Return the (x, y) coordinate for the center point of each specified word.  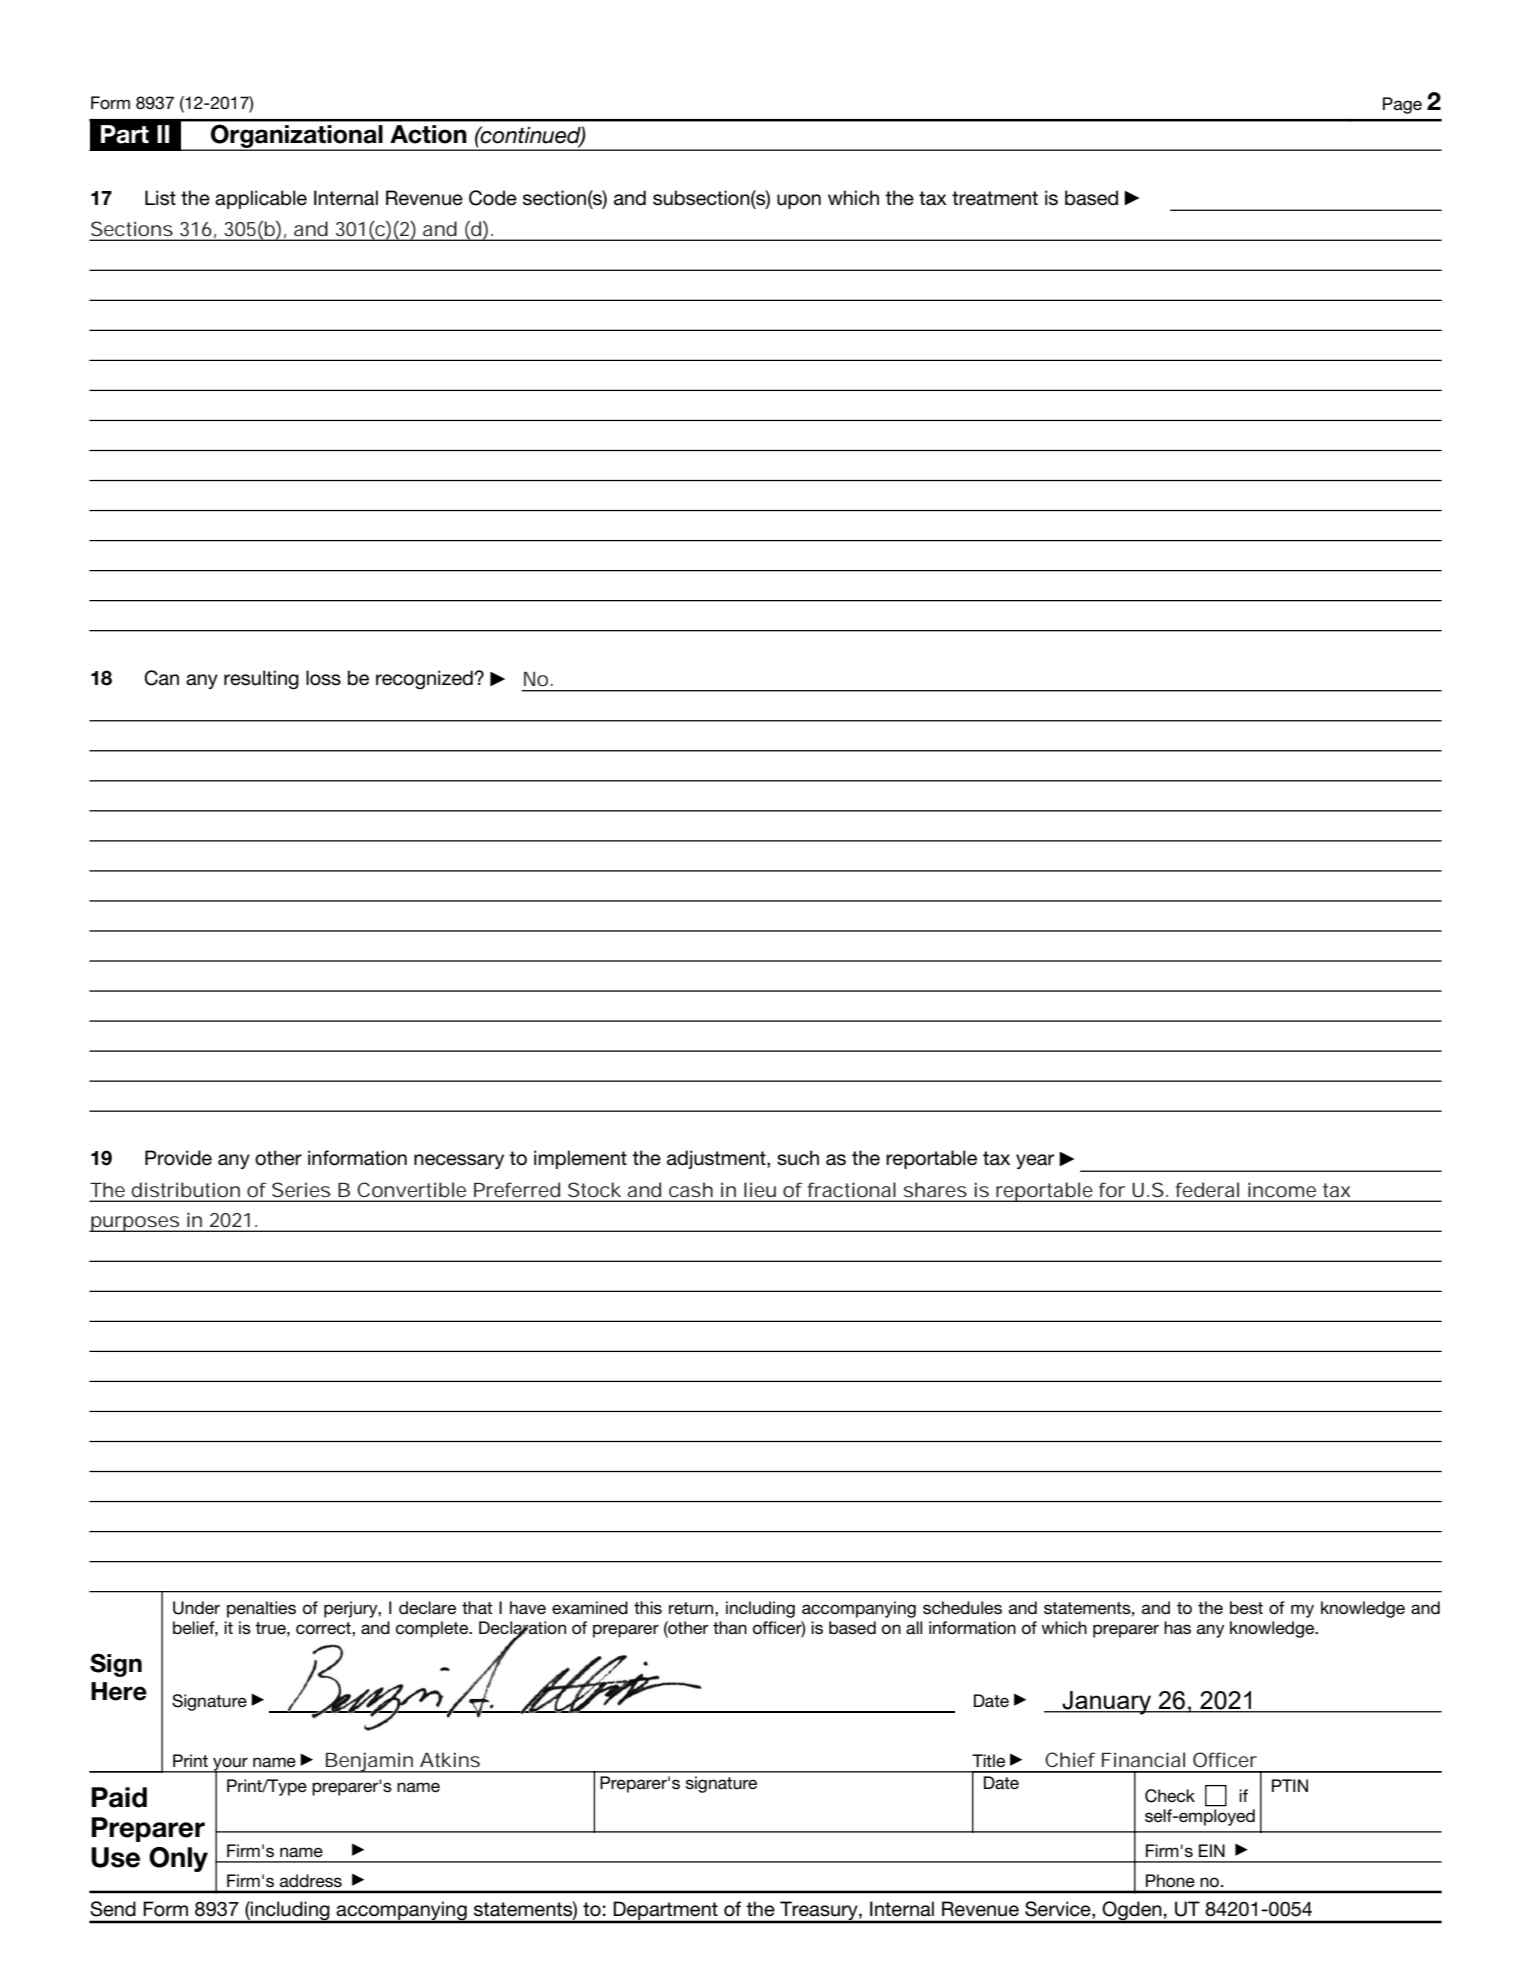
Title (988, 1760)
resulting (261, 680)
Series (301, 1189)
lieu (760, 1189)
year (1035, 1161)
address (311, 1880)
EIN (1212, 1850)
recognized (425, 679)
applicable (261, 199)
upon (799, 201)
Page (1402, 105)
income (1282, 1189)
